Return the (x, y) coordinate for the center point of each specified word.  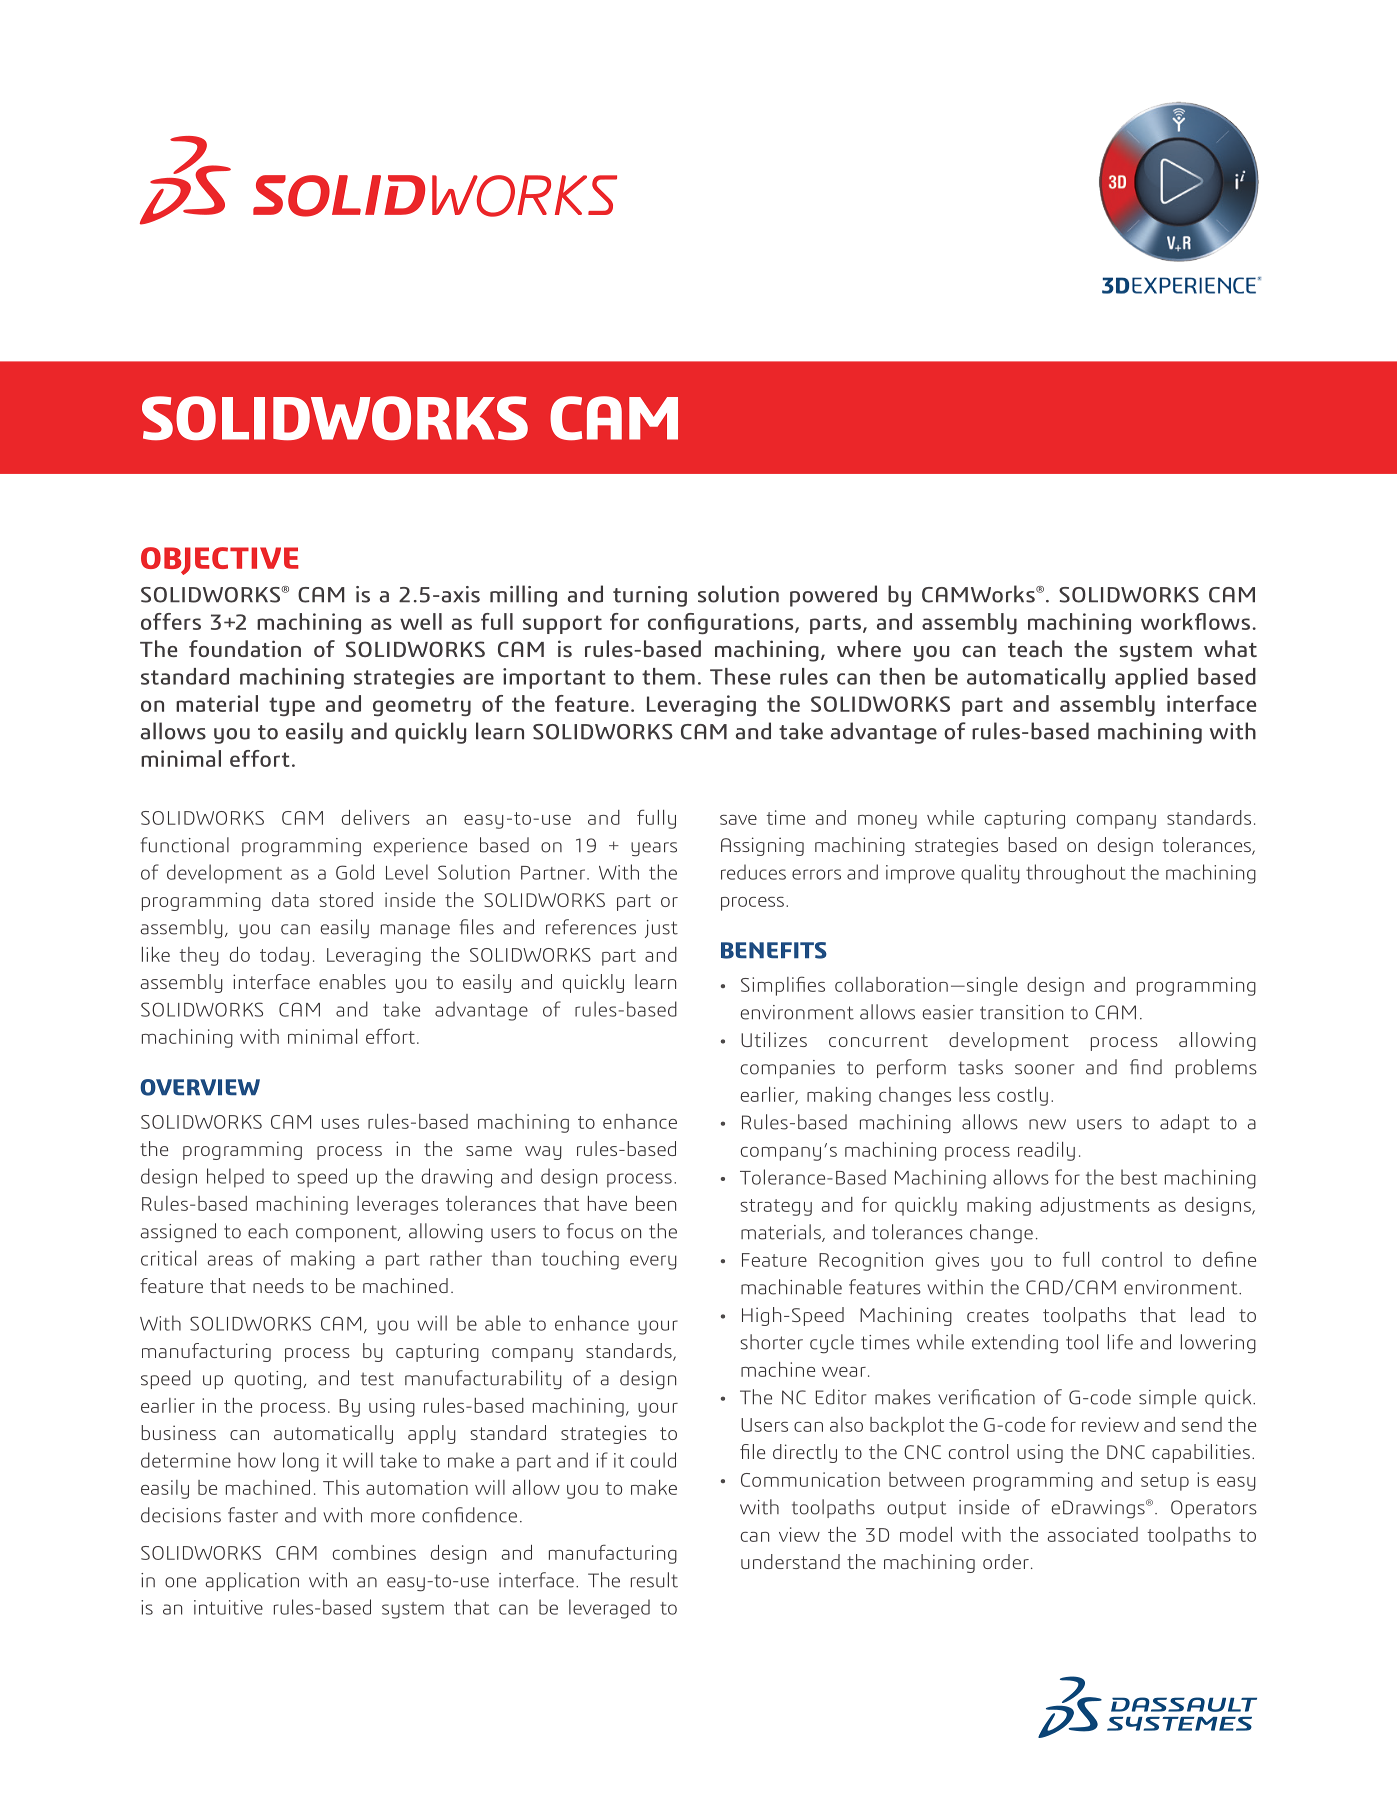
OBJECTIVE (220, 561)
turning (650, 596)
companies (788, 1069)
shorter (771, 1342)
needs (278, 1285)
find (1146, 1067)
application (252, 1581)
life (1120, 1342)
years (654, 849)
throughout (1076, 874)
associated (1093, 1534)
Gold (355, 872)
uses (340, 1124)
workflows (1195, 621)
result (654, 1580)
